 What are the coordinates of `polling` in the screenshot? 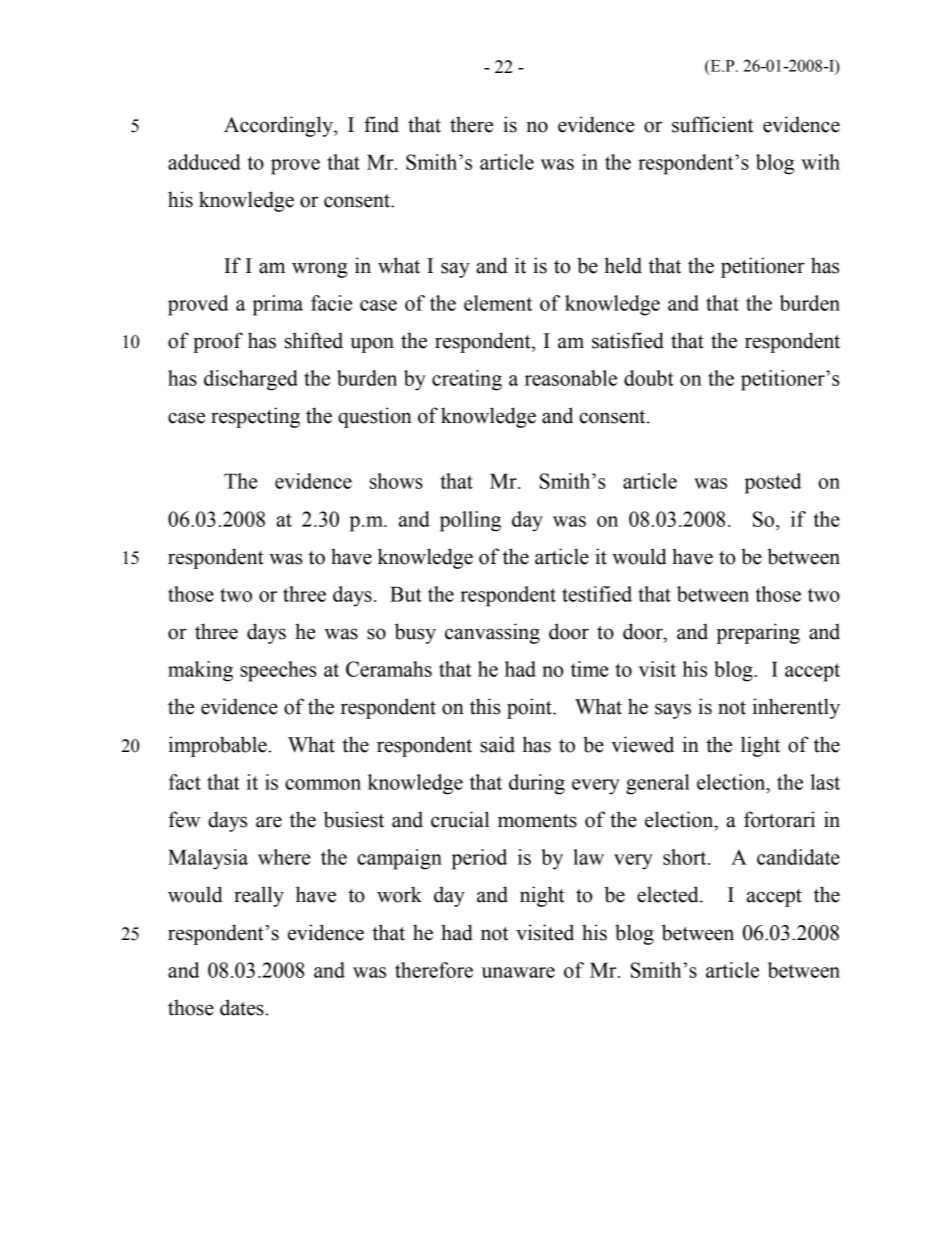 It's located at (470, 521).
